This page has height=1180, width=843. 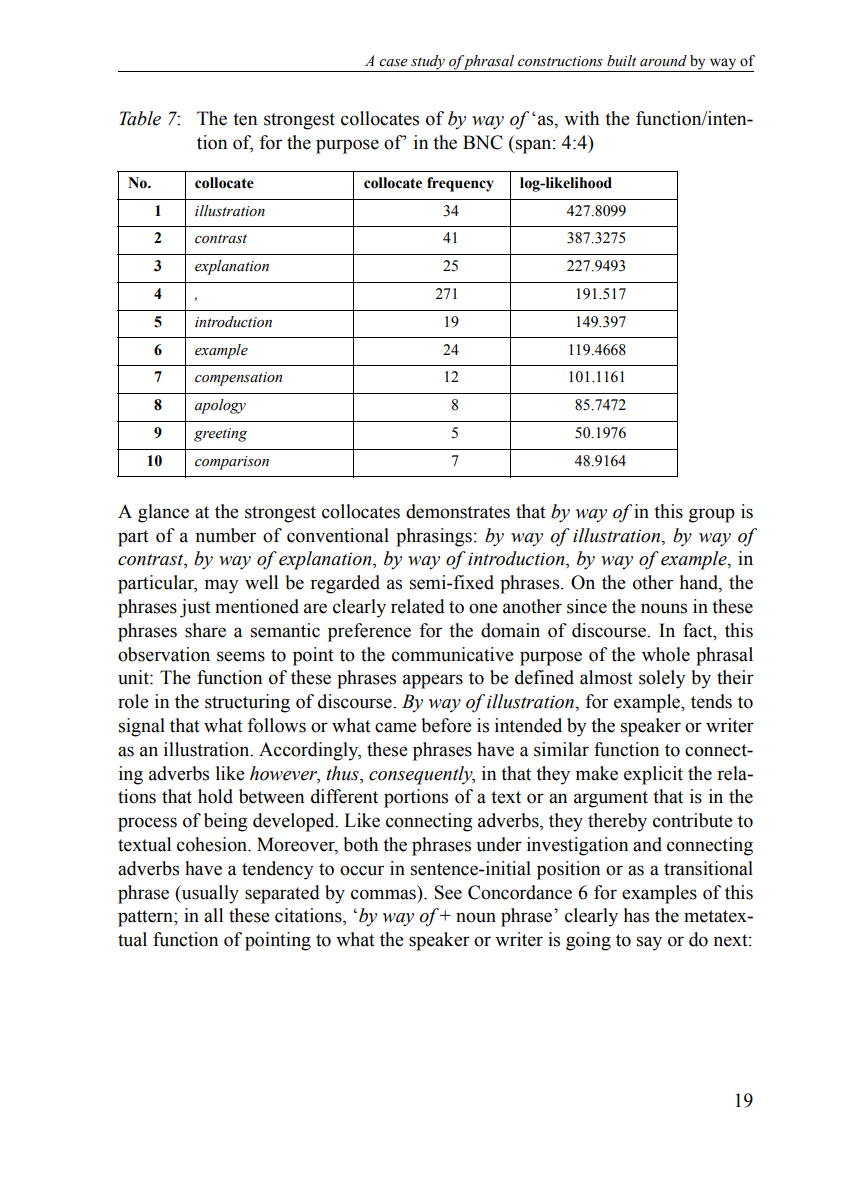 I want to click on has, so click(x=636, y=915).
